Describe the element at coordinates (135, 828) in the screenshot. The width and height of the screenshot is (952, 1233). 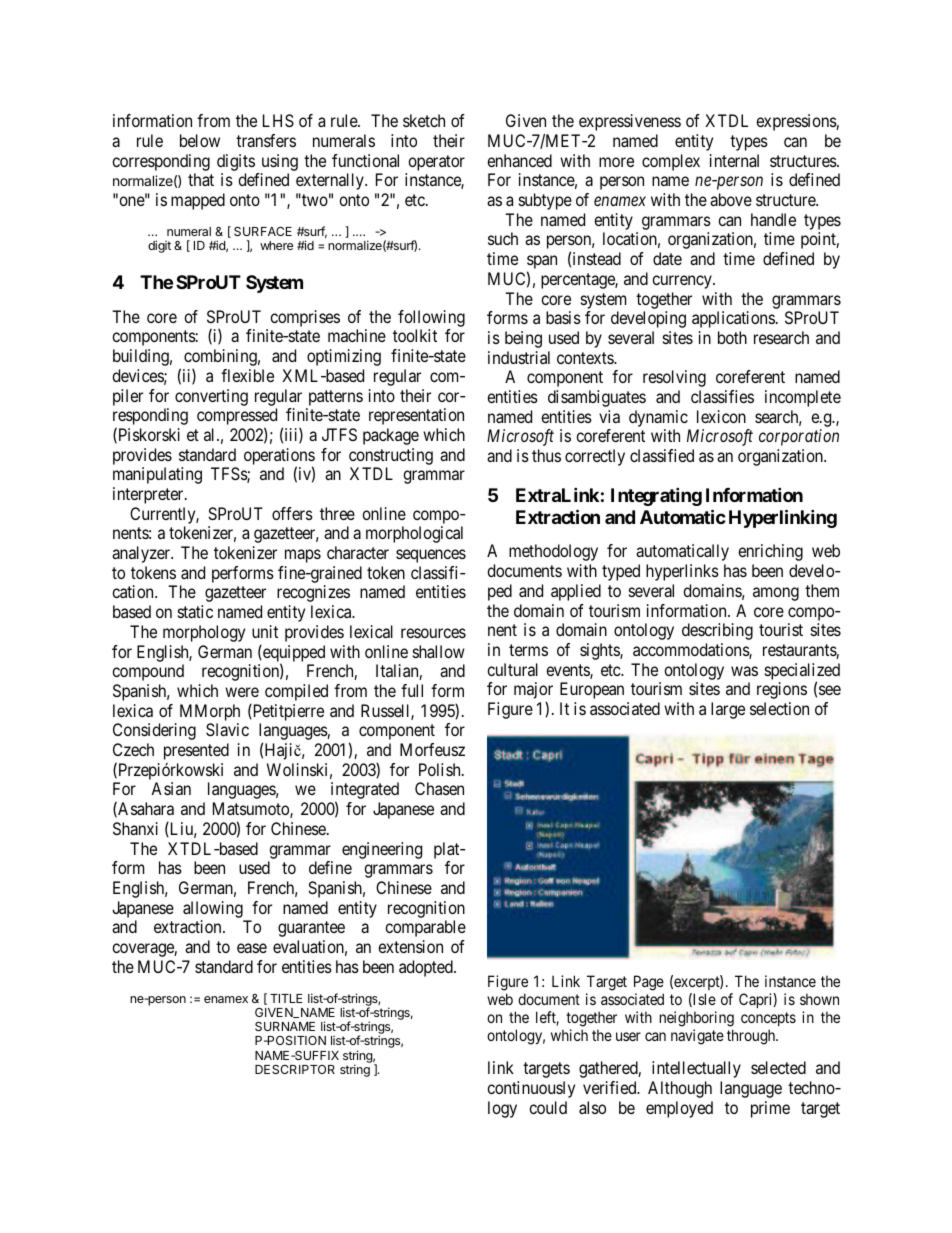
I see `Shanxi` at that location.
